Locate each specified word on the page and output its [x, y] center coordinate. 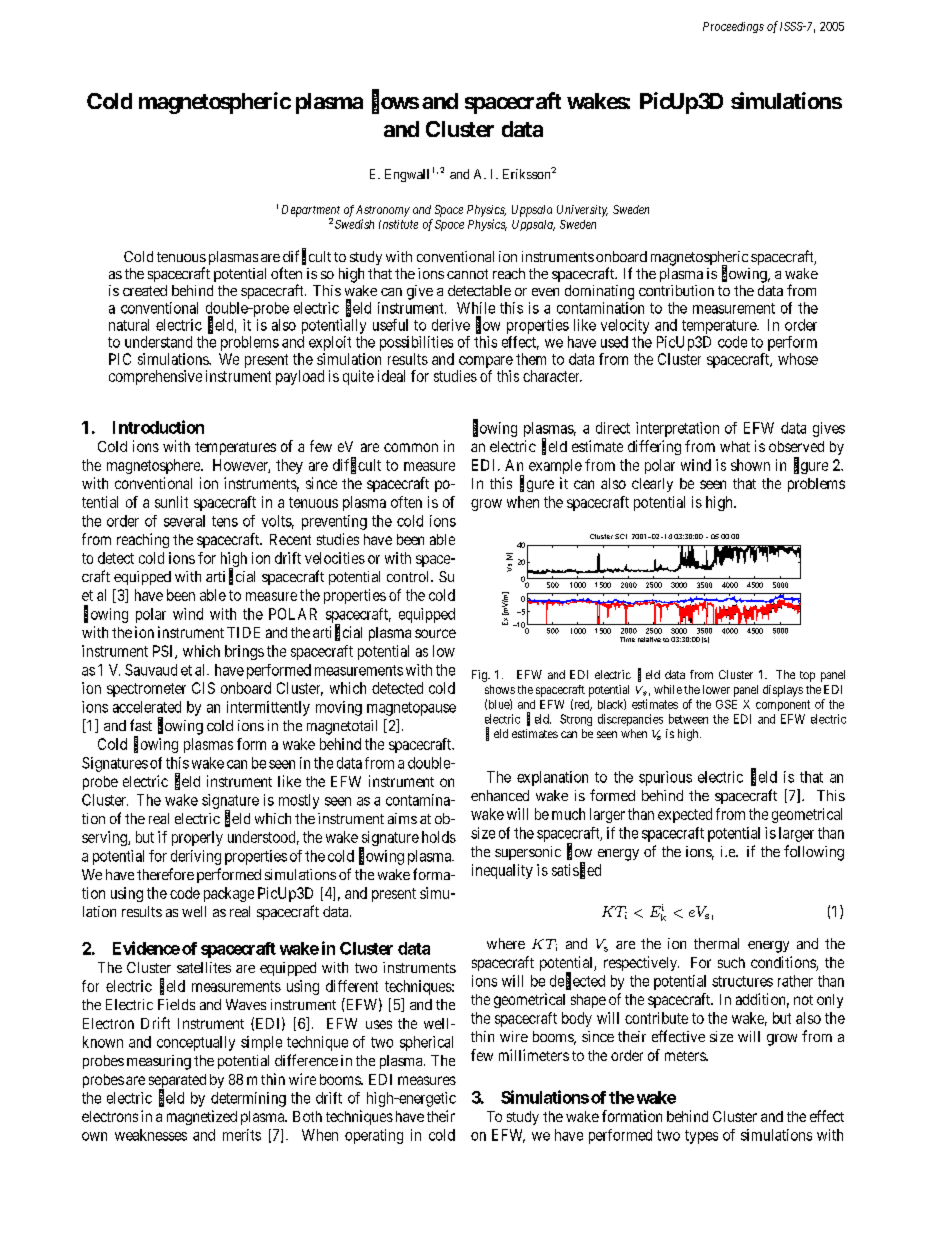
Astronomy [383, 211]
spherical [426, 1043]
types [701, 1137]
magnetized [202, 1117]
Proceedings [733, 27]
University [582, 211]
